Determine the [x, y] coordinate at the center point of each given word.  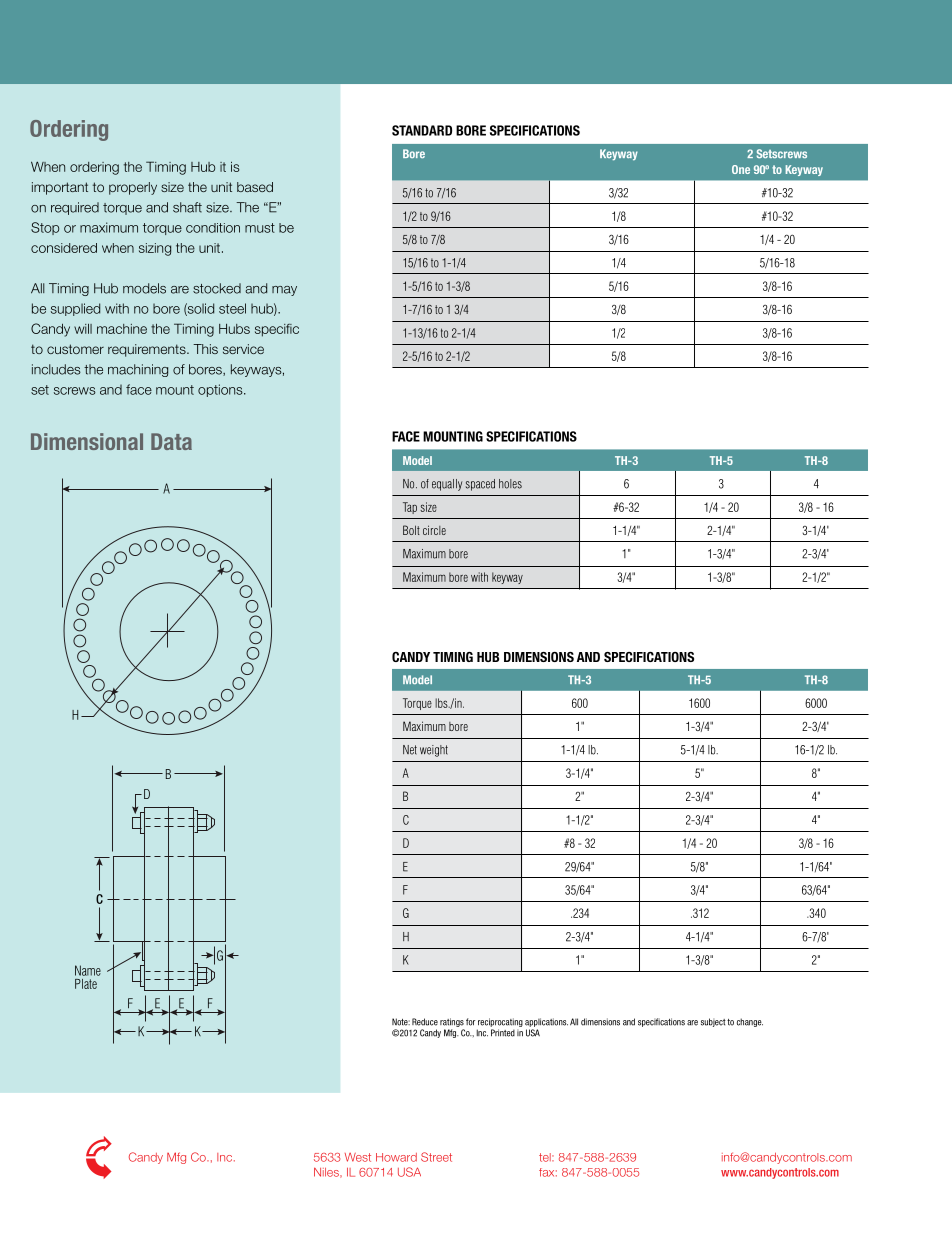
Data [171, 441]
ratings [452, 1022]
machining [138, 370]
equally [447, 485]
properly [133, 188]
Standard [422, 130]
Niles [327, 1172]
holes [510, 484]
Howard [396, 1157]
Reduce [425, 1022]
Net [410, 750]
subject [713, 1022]
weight [434, 751]
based [255, 187]
